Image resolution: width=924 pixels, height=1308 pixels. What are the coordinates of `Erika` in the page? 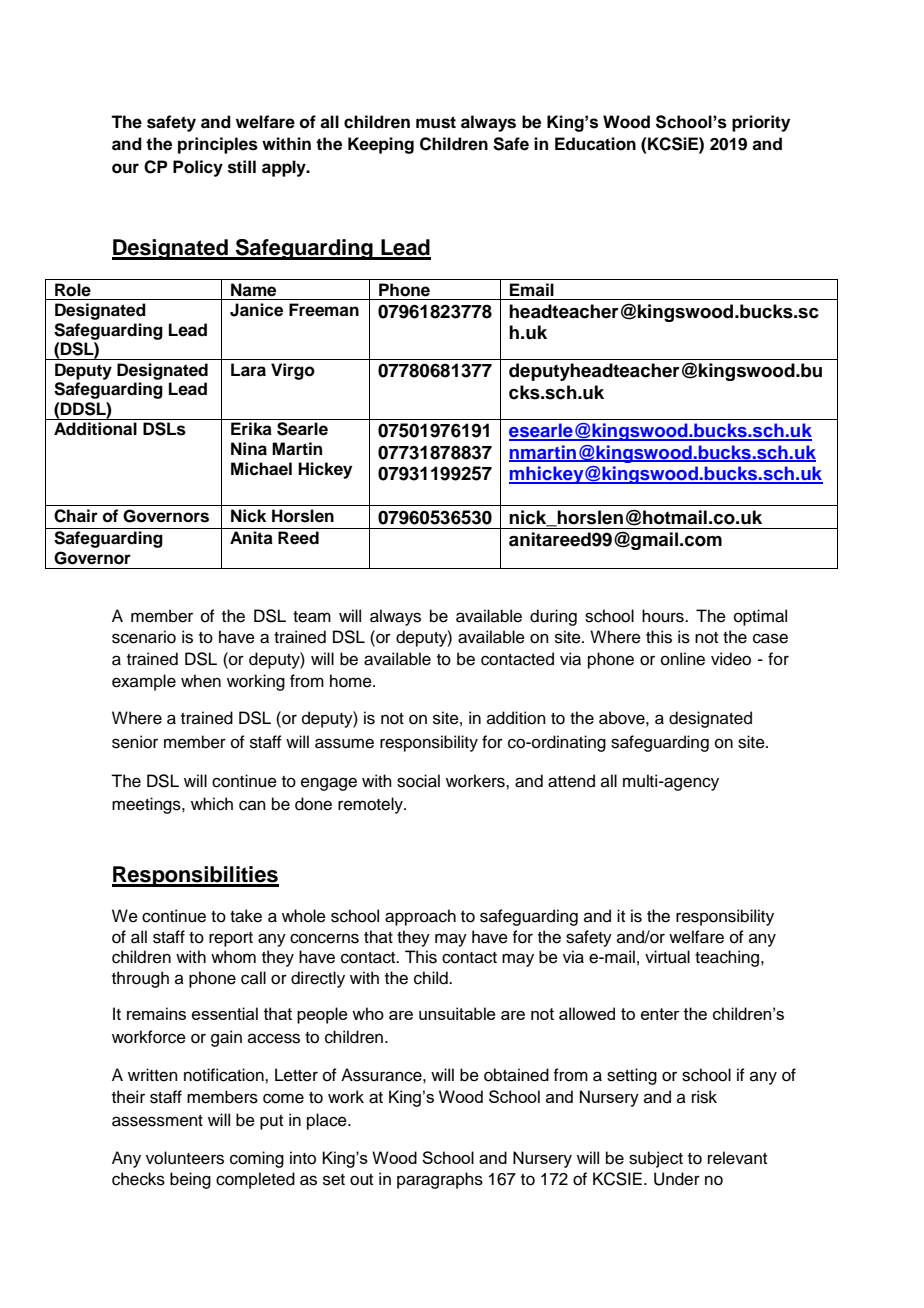 It's located at (251, 429).
